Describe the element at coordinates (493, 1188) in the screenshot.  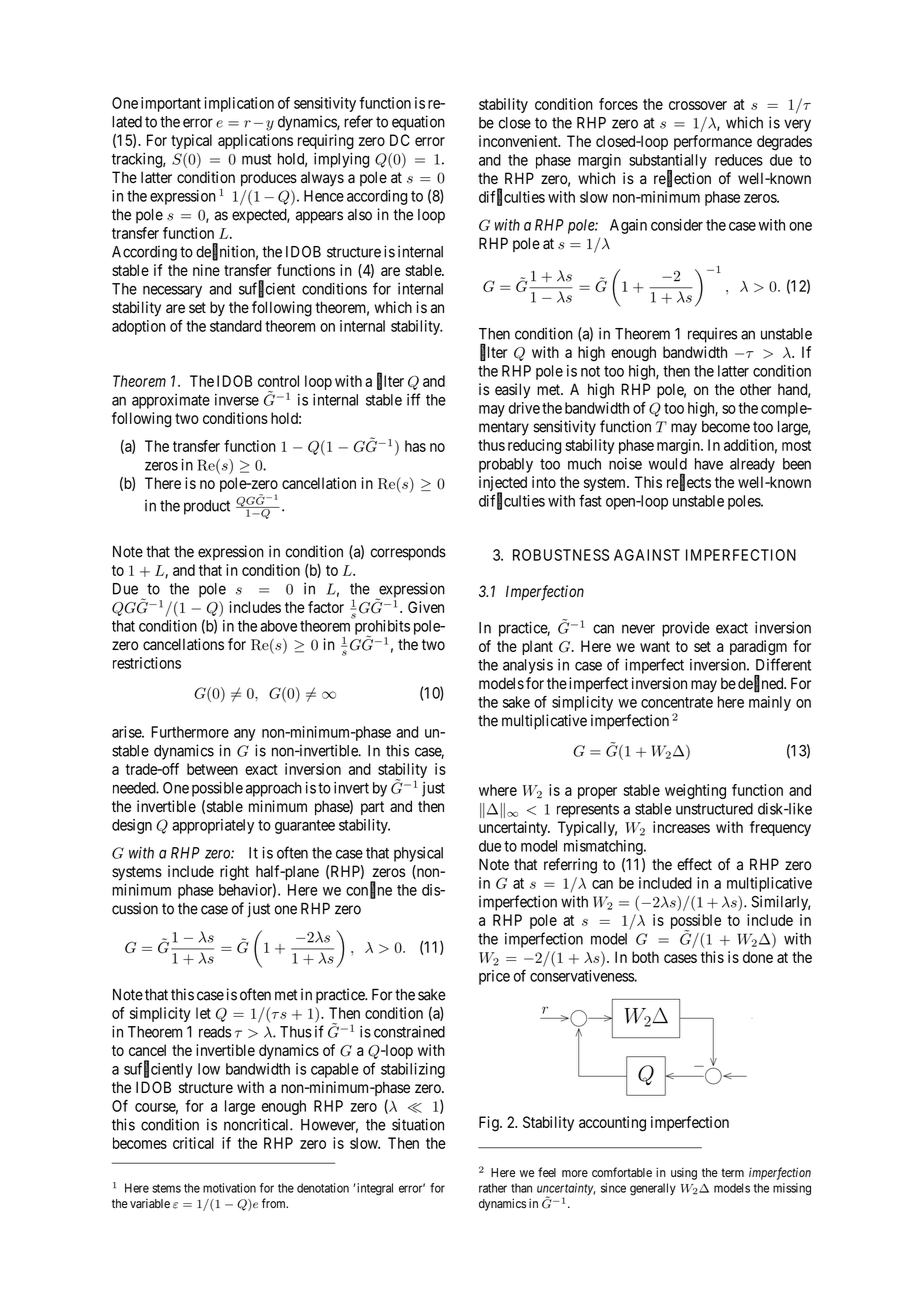
I see `rather` at that location.
